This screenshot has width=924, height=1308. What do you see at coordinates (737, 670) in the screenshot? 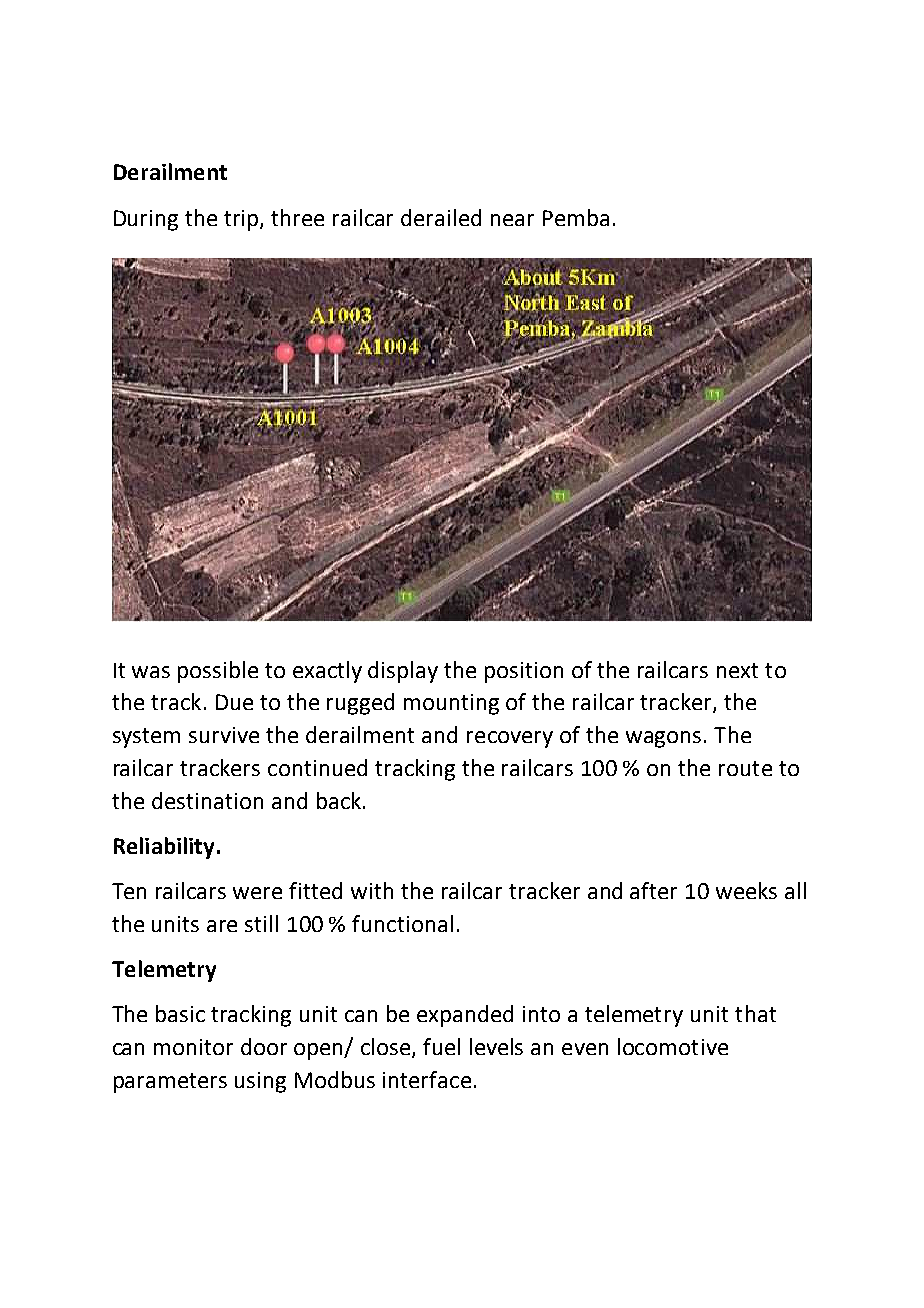
I see `next` at bounding box center [737, 670].
